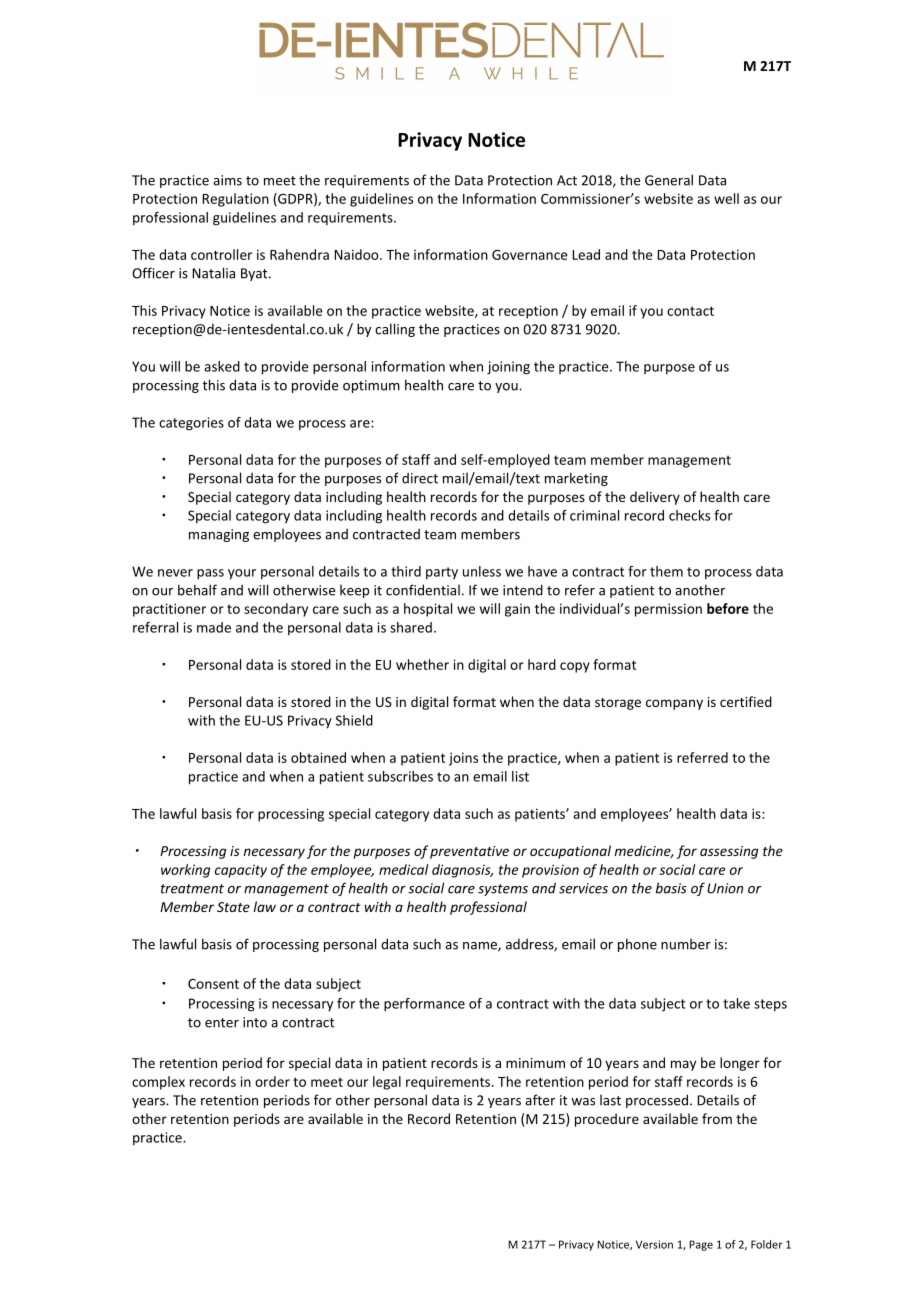 Image resolution: width=924 pixels, height=1308 pixels. What do you see at coordinates (540, 1100) in the image?
I see `after` at bounding box center [540, 1100].
